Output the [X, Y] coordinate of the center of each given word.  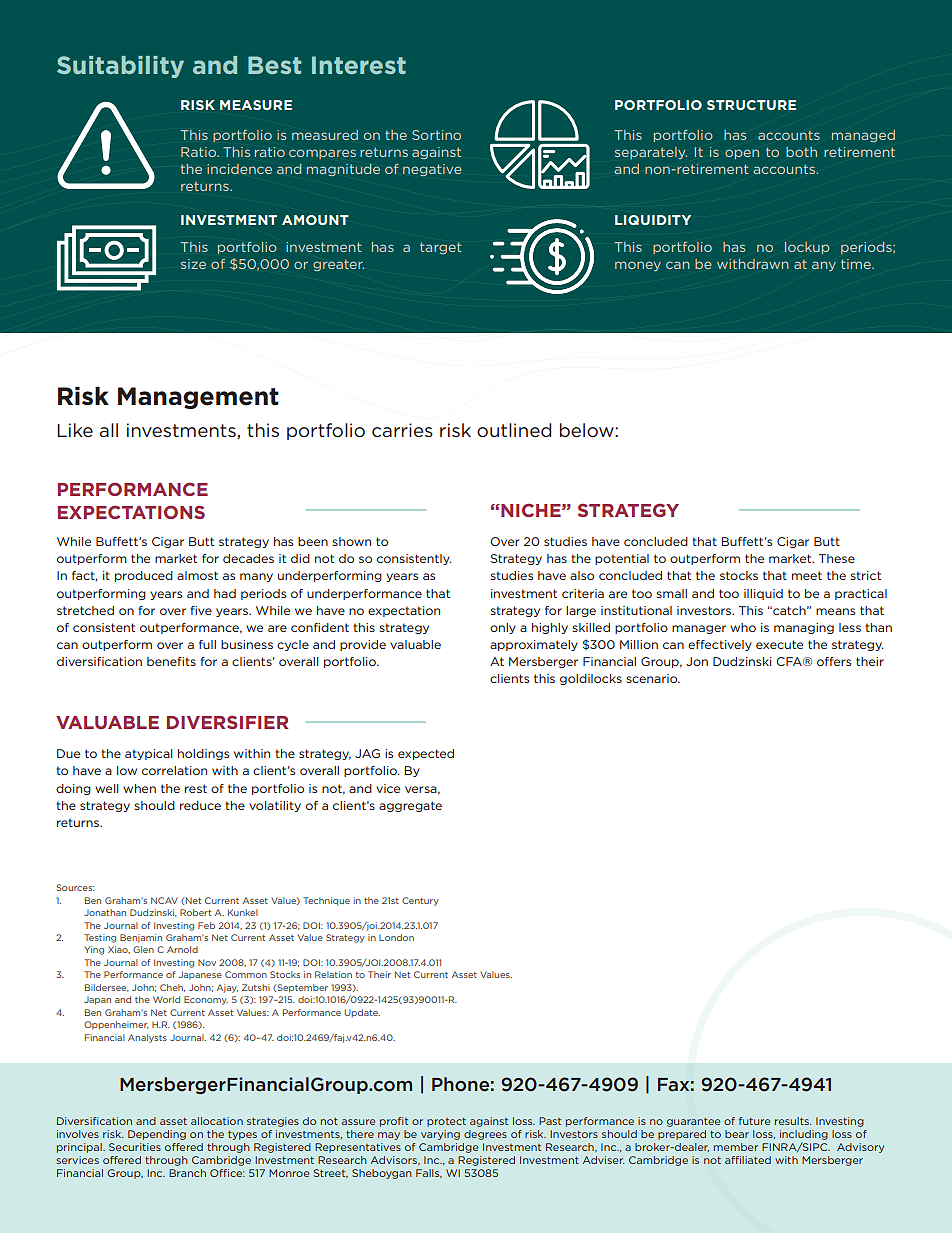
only [503, 628]
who [743, 627]
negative [432, 170]
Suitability [120, 67]
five [201, 610]
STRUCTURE [751, 105]
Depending [157, 1135]
